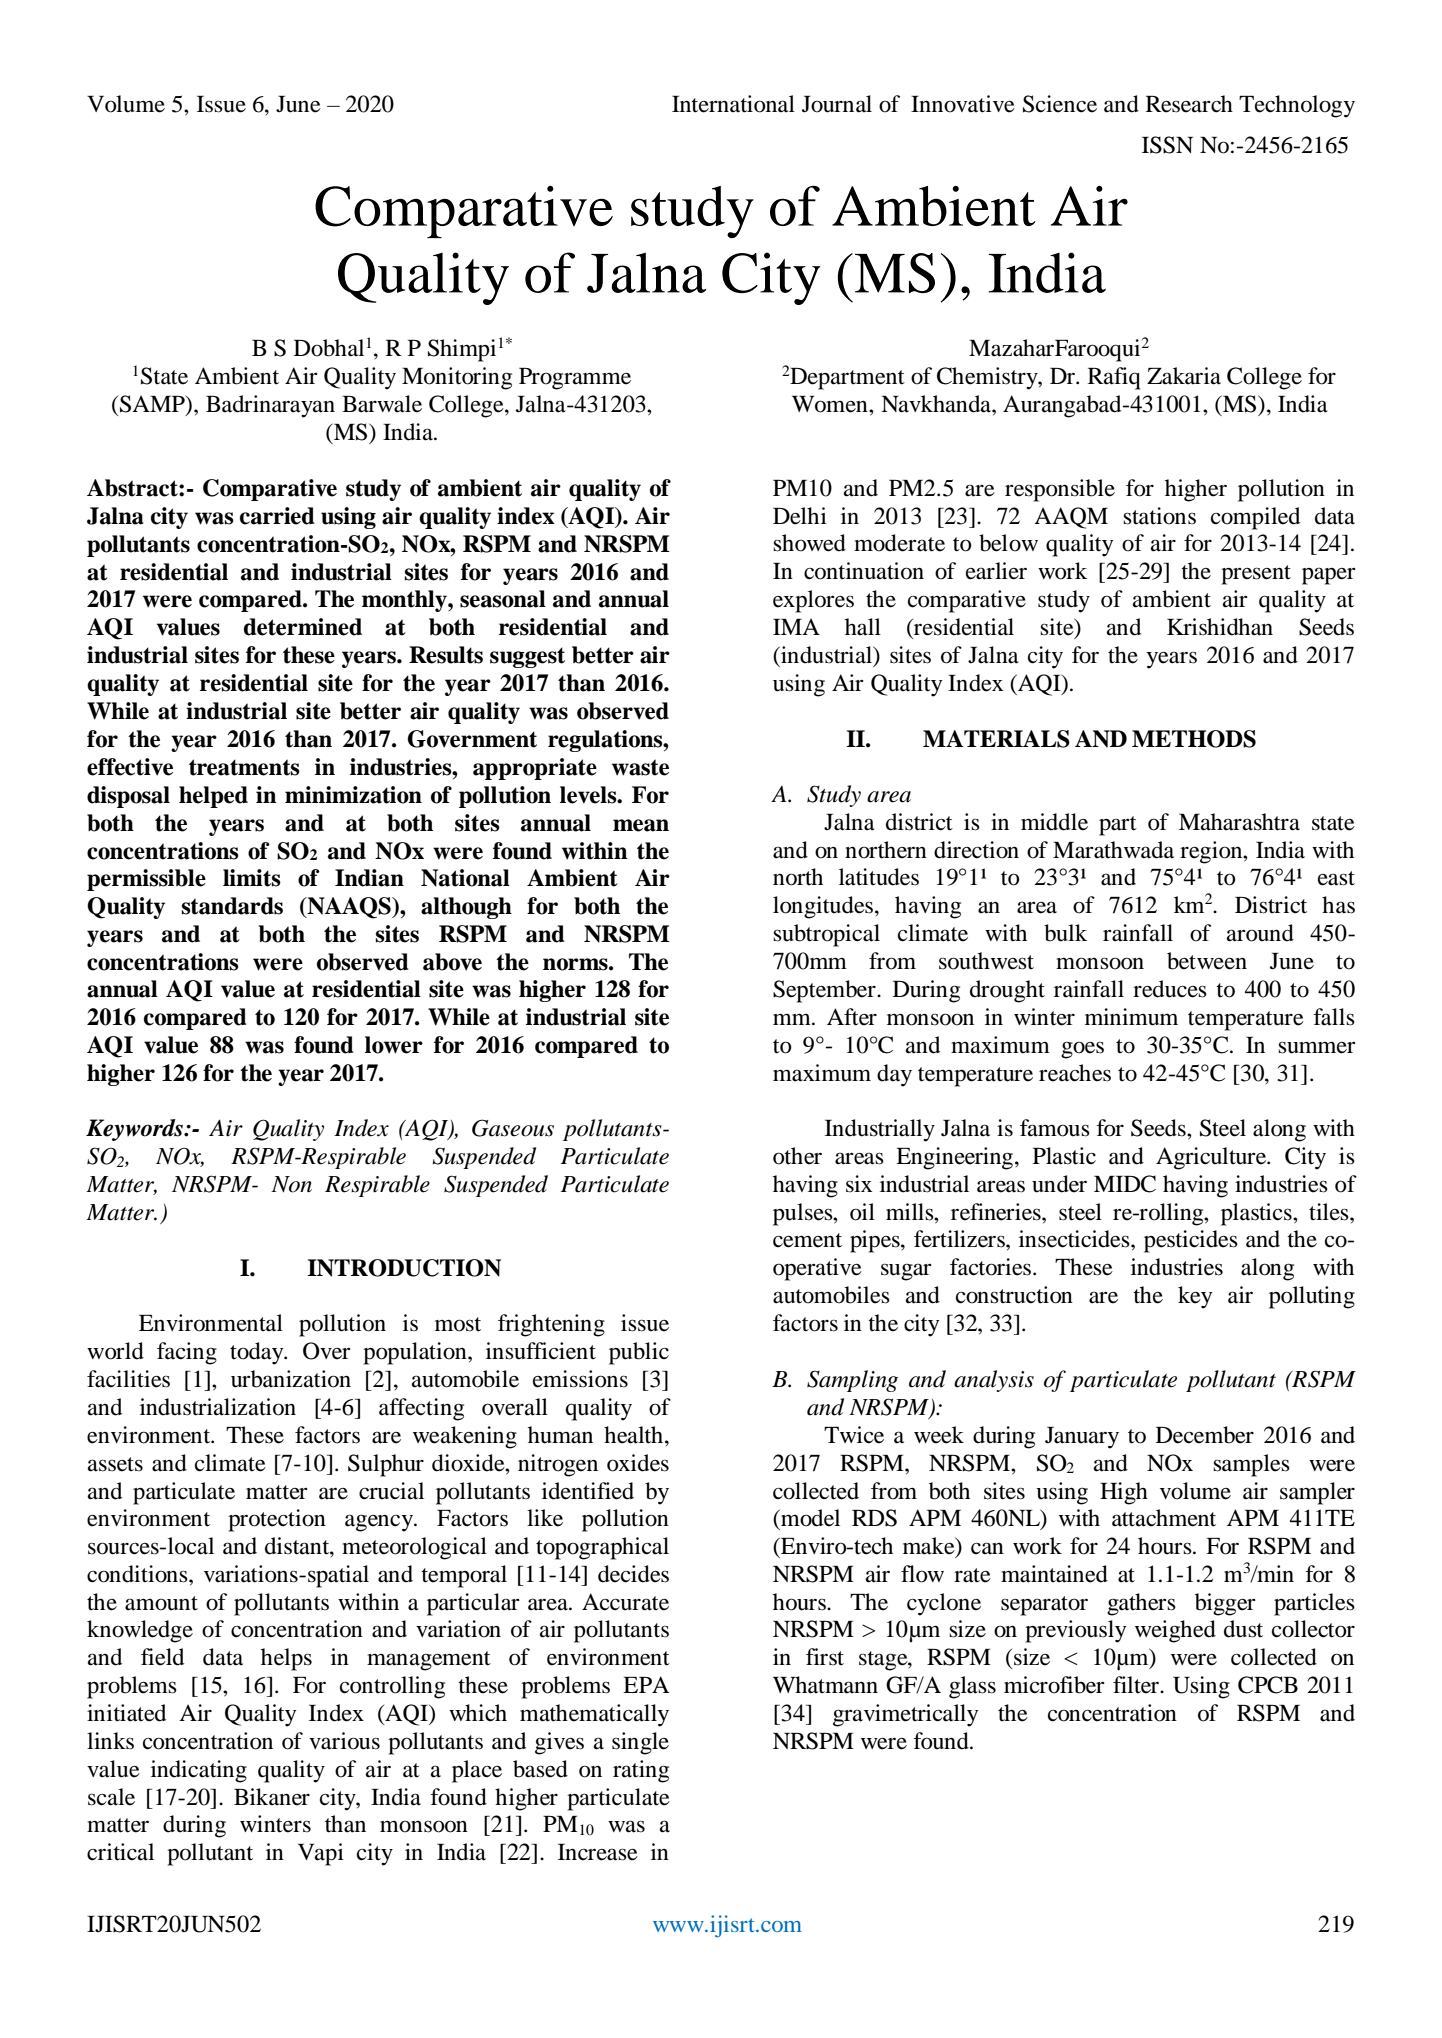 Image resolution: width=1442 pixels, height=2038 pixels. What do you see at coordinates (837, 104) in the document?
I see `Journal` at bounding box center [837, 104].
